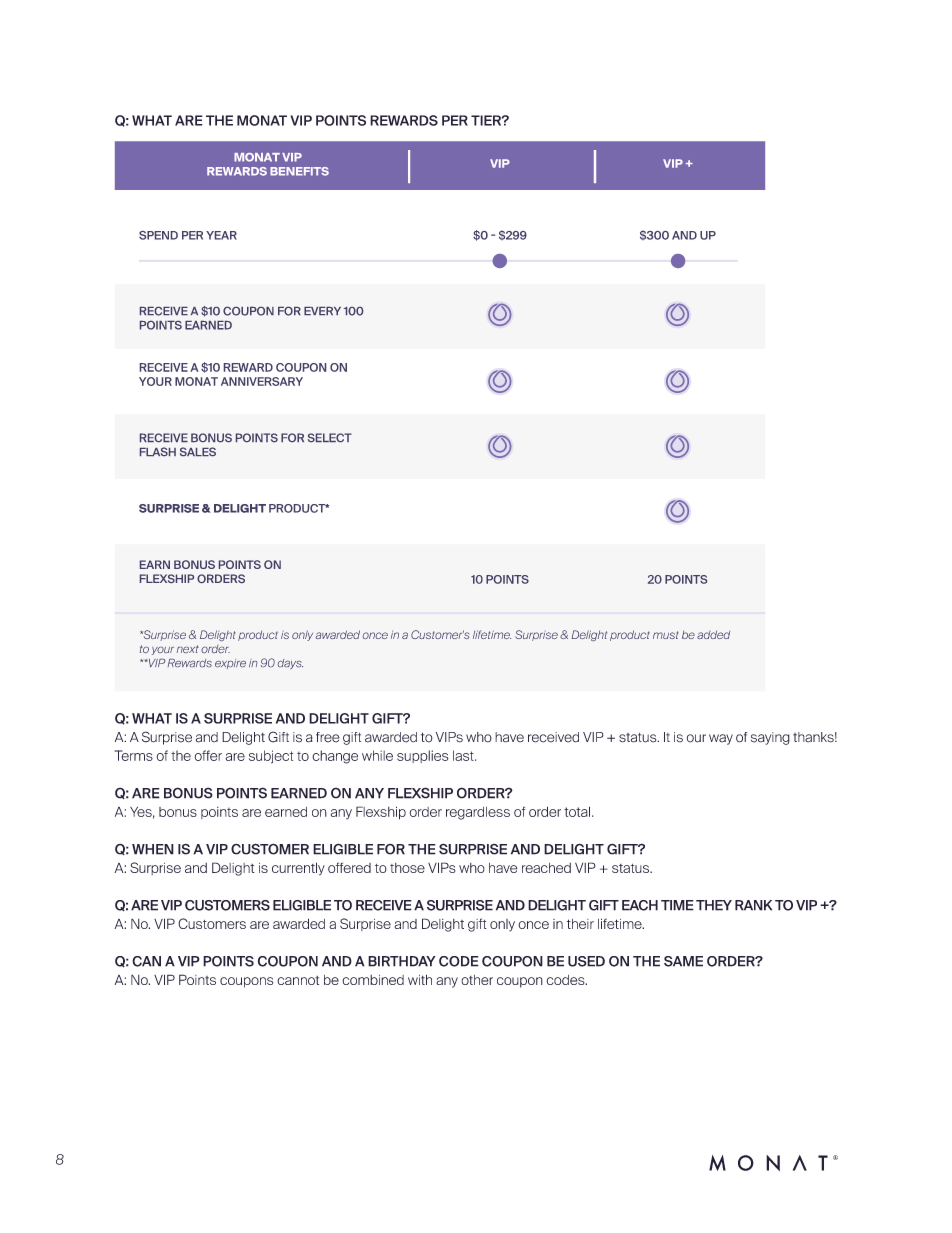 The width and height of the screenshot is (952, 1233). Describe the element at coordinates (299, 171) in the screenshot. I see `BENEFITS` at that location.
